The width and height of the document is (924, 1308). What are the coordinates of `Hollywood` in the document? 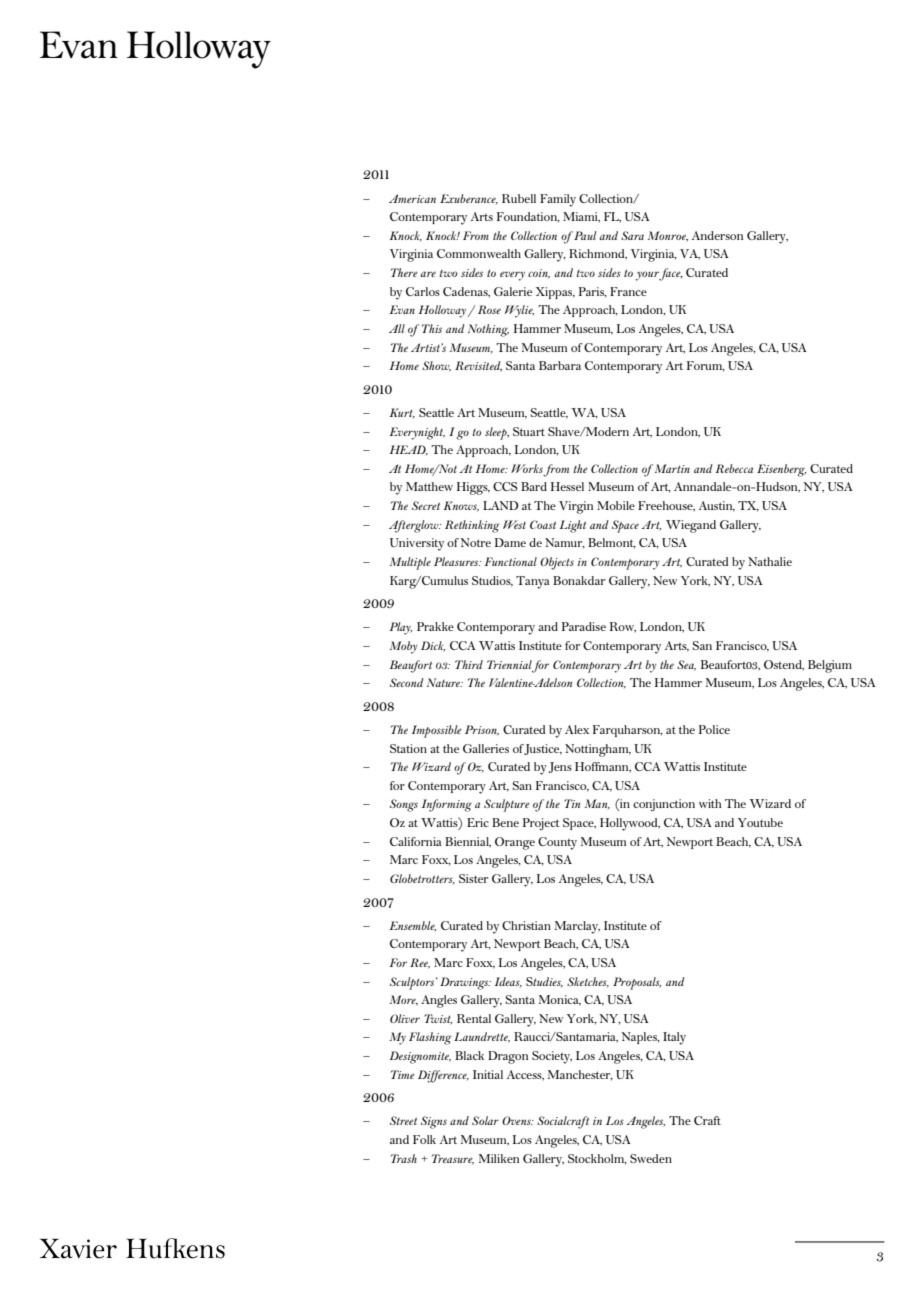 It's located at (630, 824).
